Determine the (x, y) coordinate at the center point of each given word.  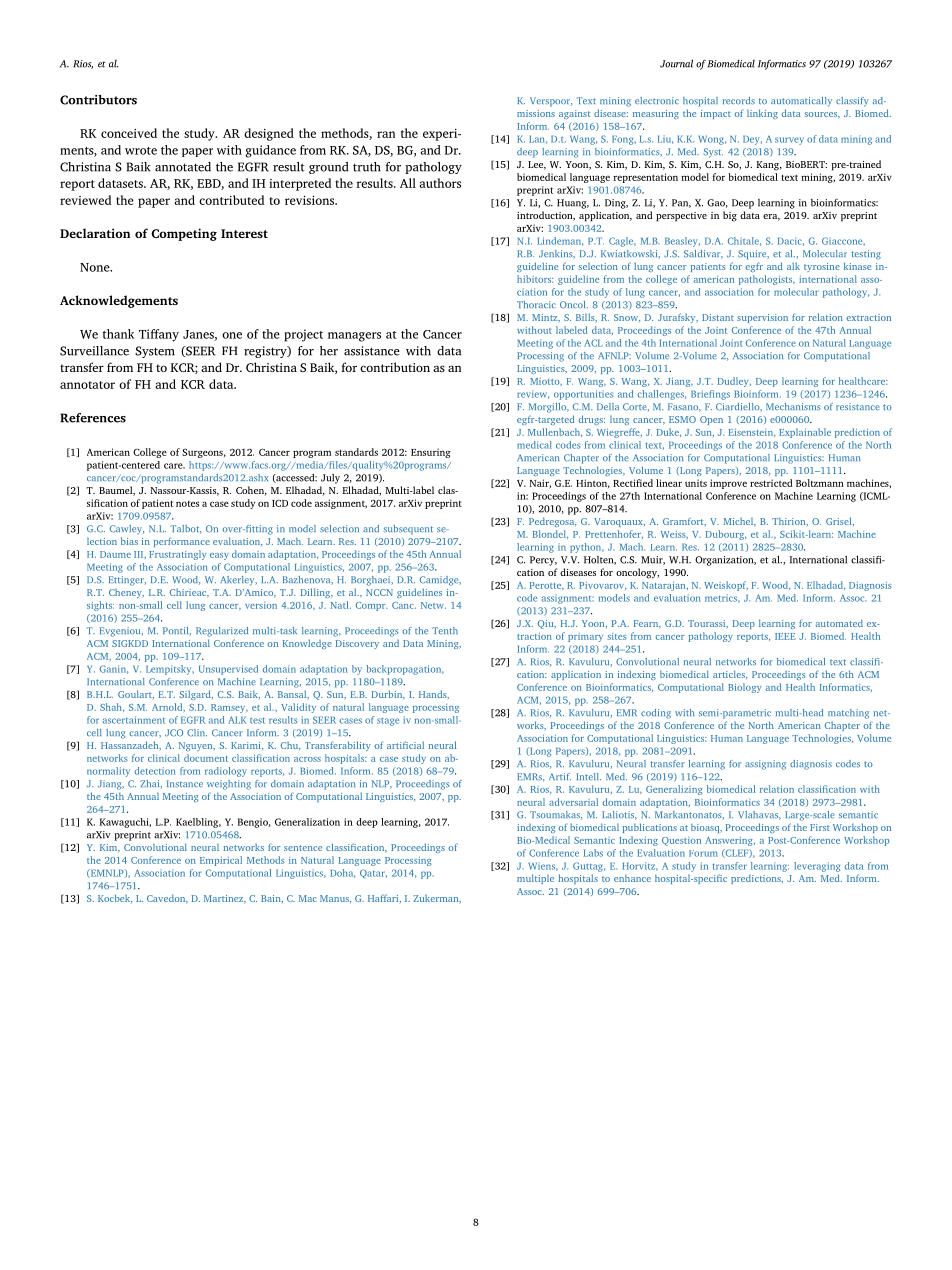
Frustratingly (177, 555)
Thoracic (536, 304)
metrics (722, 598)
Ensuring (431, 453)
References (93, 418)
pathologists (767, 280)
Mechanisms (793, 406)
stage (388, 721)
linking (762, 114)
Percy (543, 561)
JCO (174, 733)
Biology (744, 688)
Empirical (221, 861)
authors (440, 183)
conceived (129, 133)
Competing (184, 234)
